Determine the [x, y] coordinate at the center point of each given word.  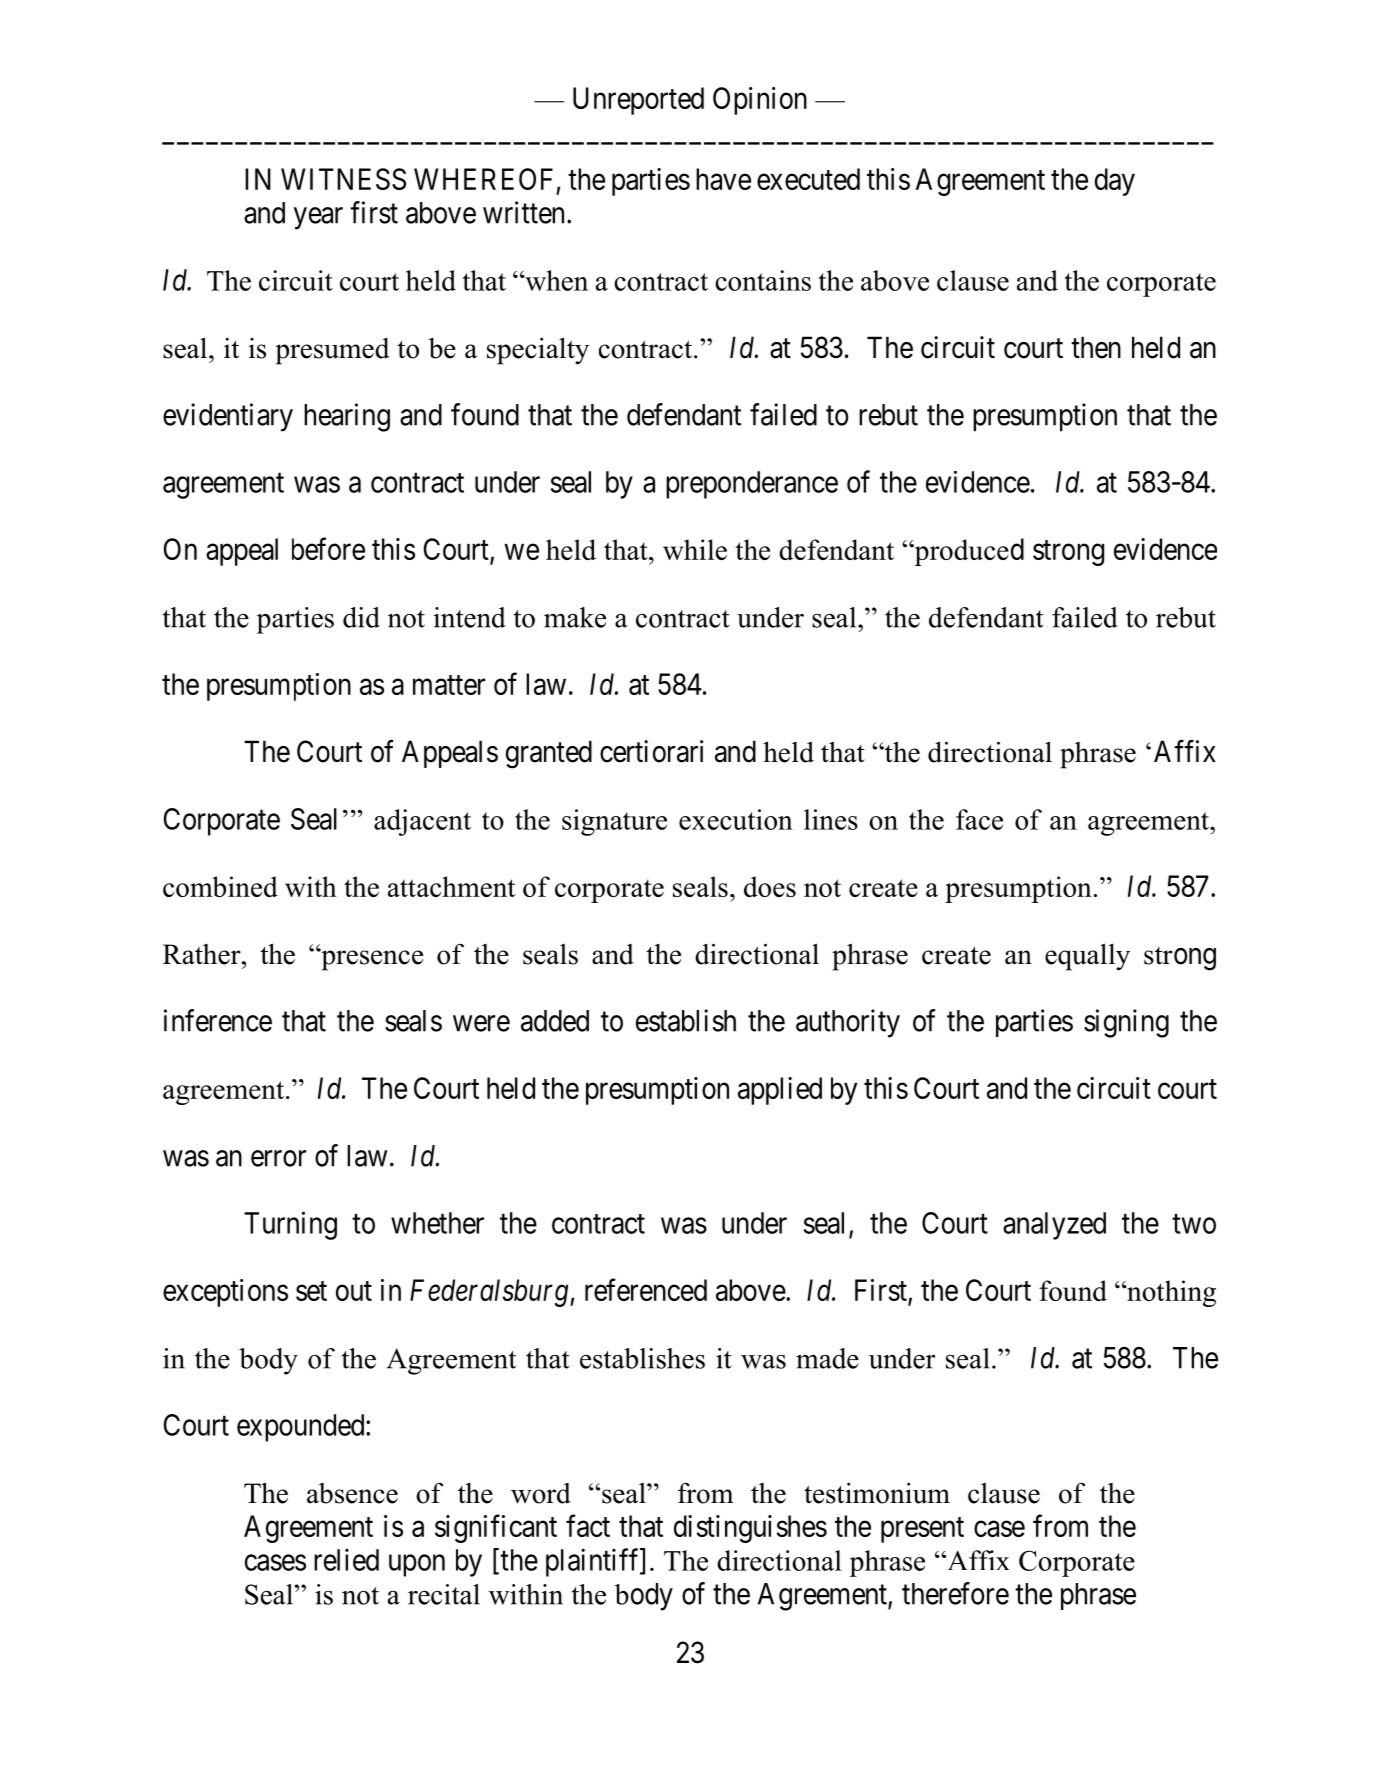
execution [736, 819]
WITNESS [343, 179]
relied [346, 1559]
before [328, 548]
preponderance [752, 485]
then [1096, 347]
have [723, 179]
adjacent [422, 822]
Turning [290, 1225]
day [1115, 182]
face [979, 819]
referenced [646, 1289]
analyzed [1054, 1226]
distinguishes [750, 1529]
